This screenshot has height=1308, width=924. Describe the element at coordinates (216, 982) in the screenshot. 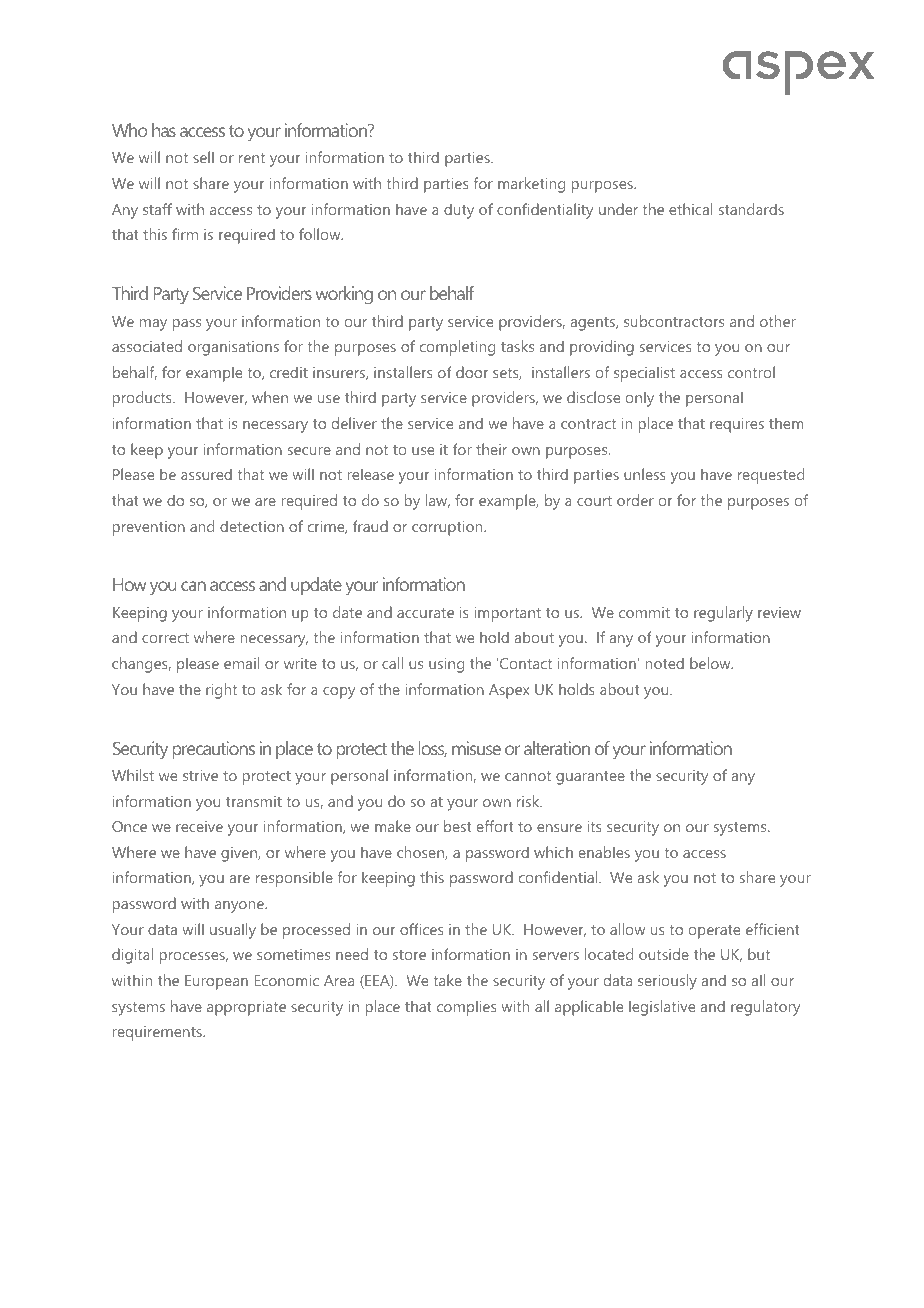

I see `European` at that location.
